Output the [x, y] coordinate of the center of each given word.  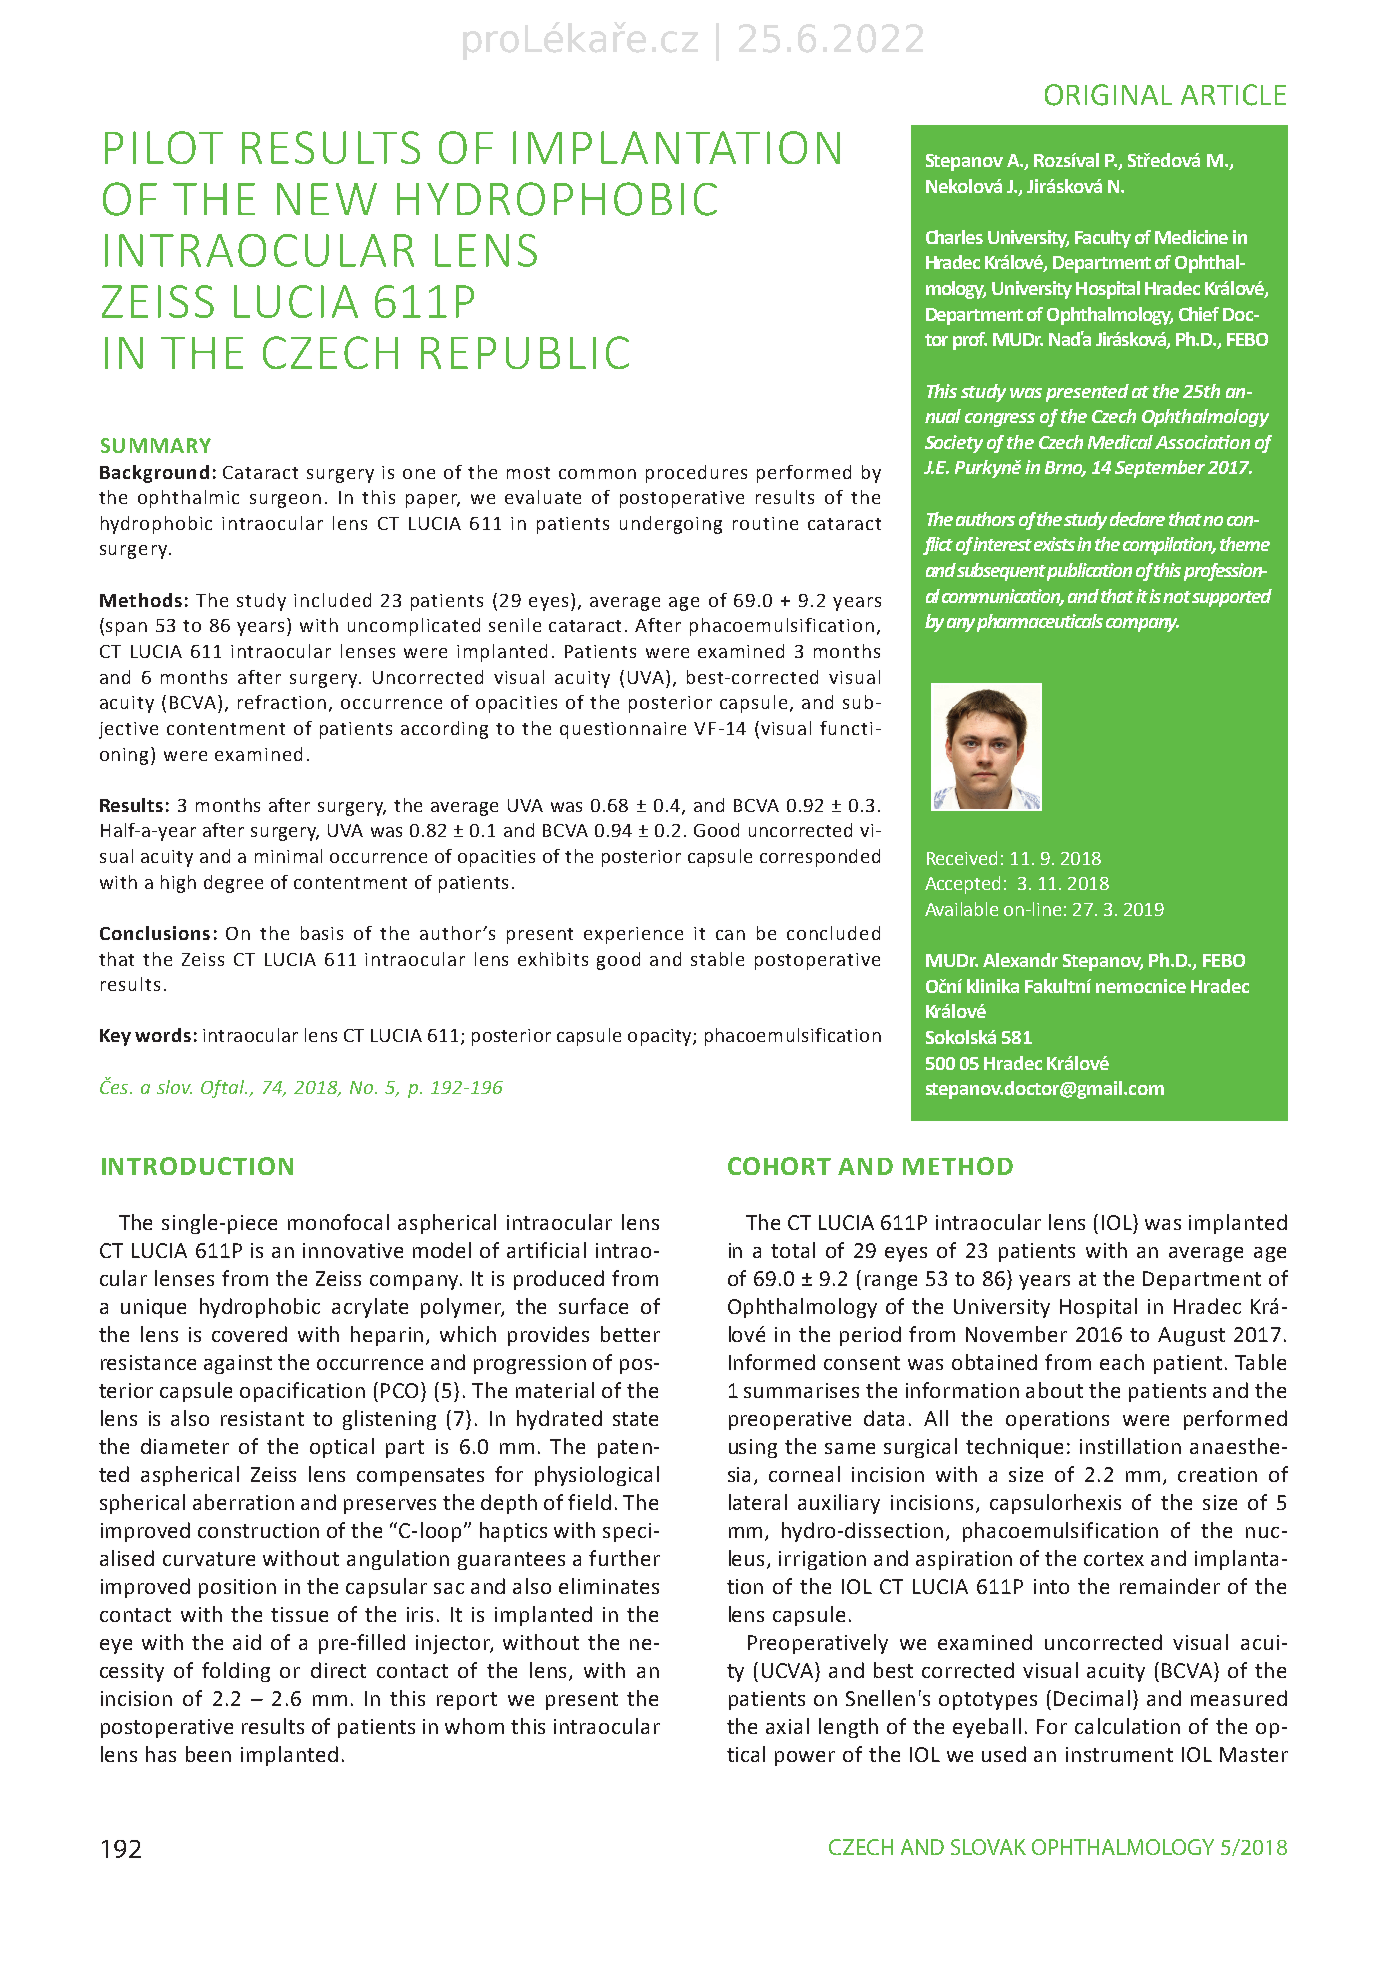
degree [233, 884]
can [730, 935]
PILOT [164, 147]
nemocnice [1141, 986]
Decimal [1092, 1698]
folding [236, 1672]
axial [787, 1726]
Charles [954, 237]
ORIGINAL [1108, 95]
